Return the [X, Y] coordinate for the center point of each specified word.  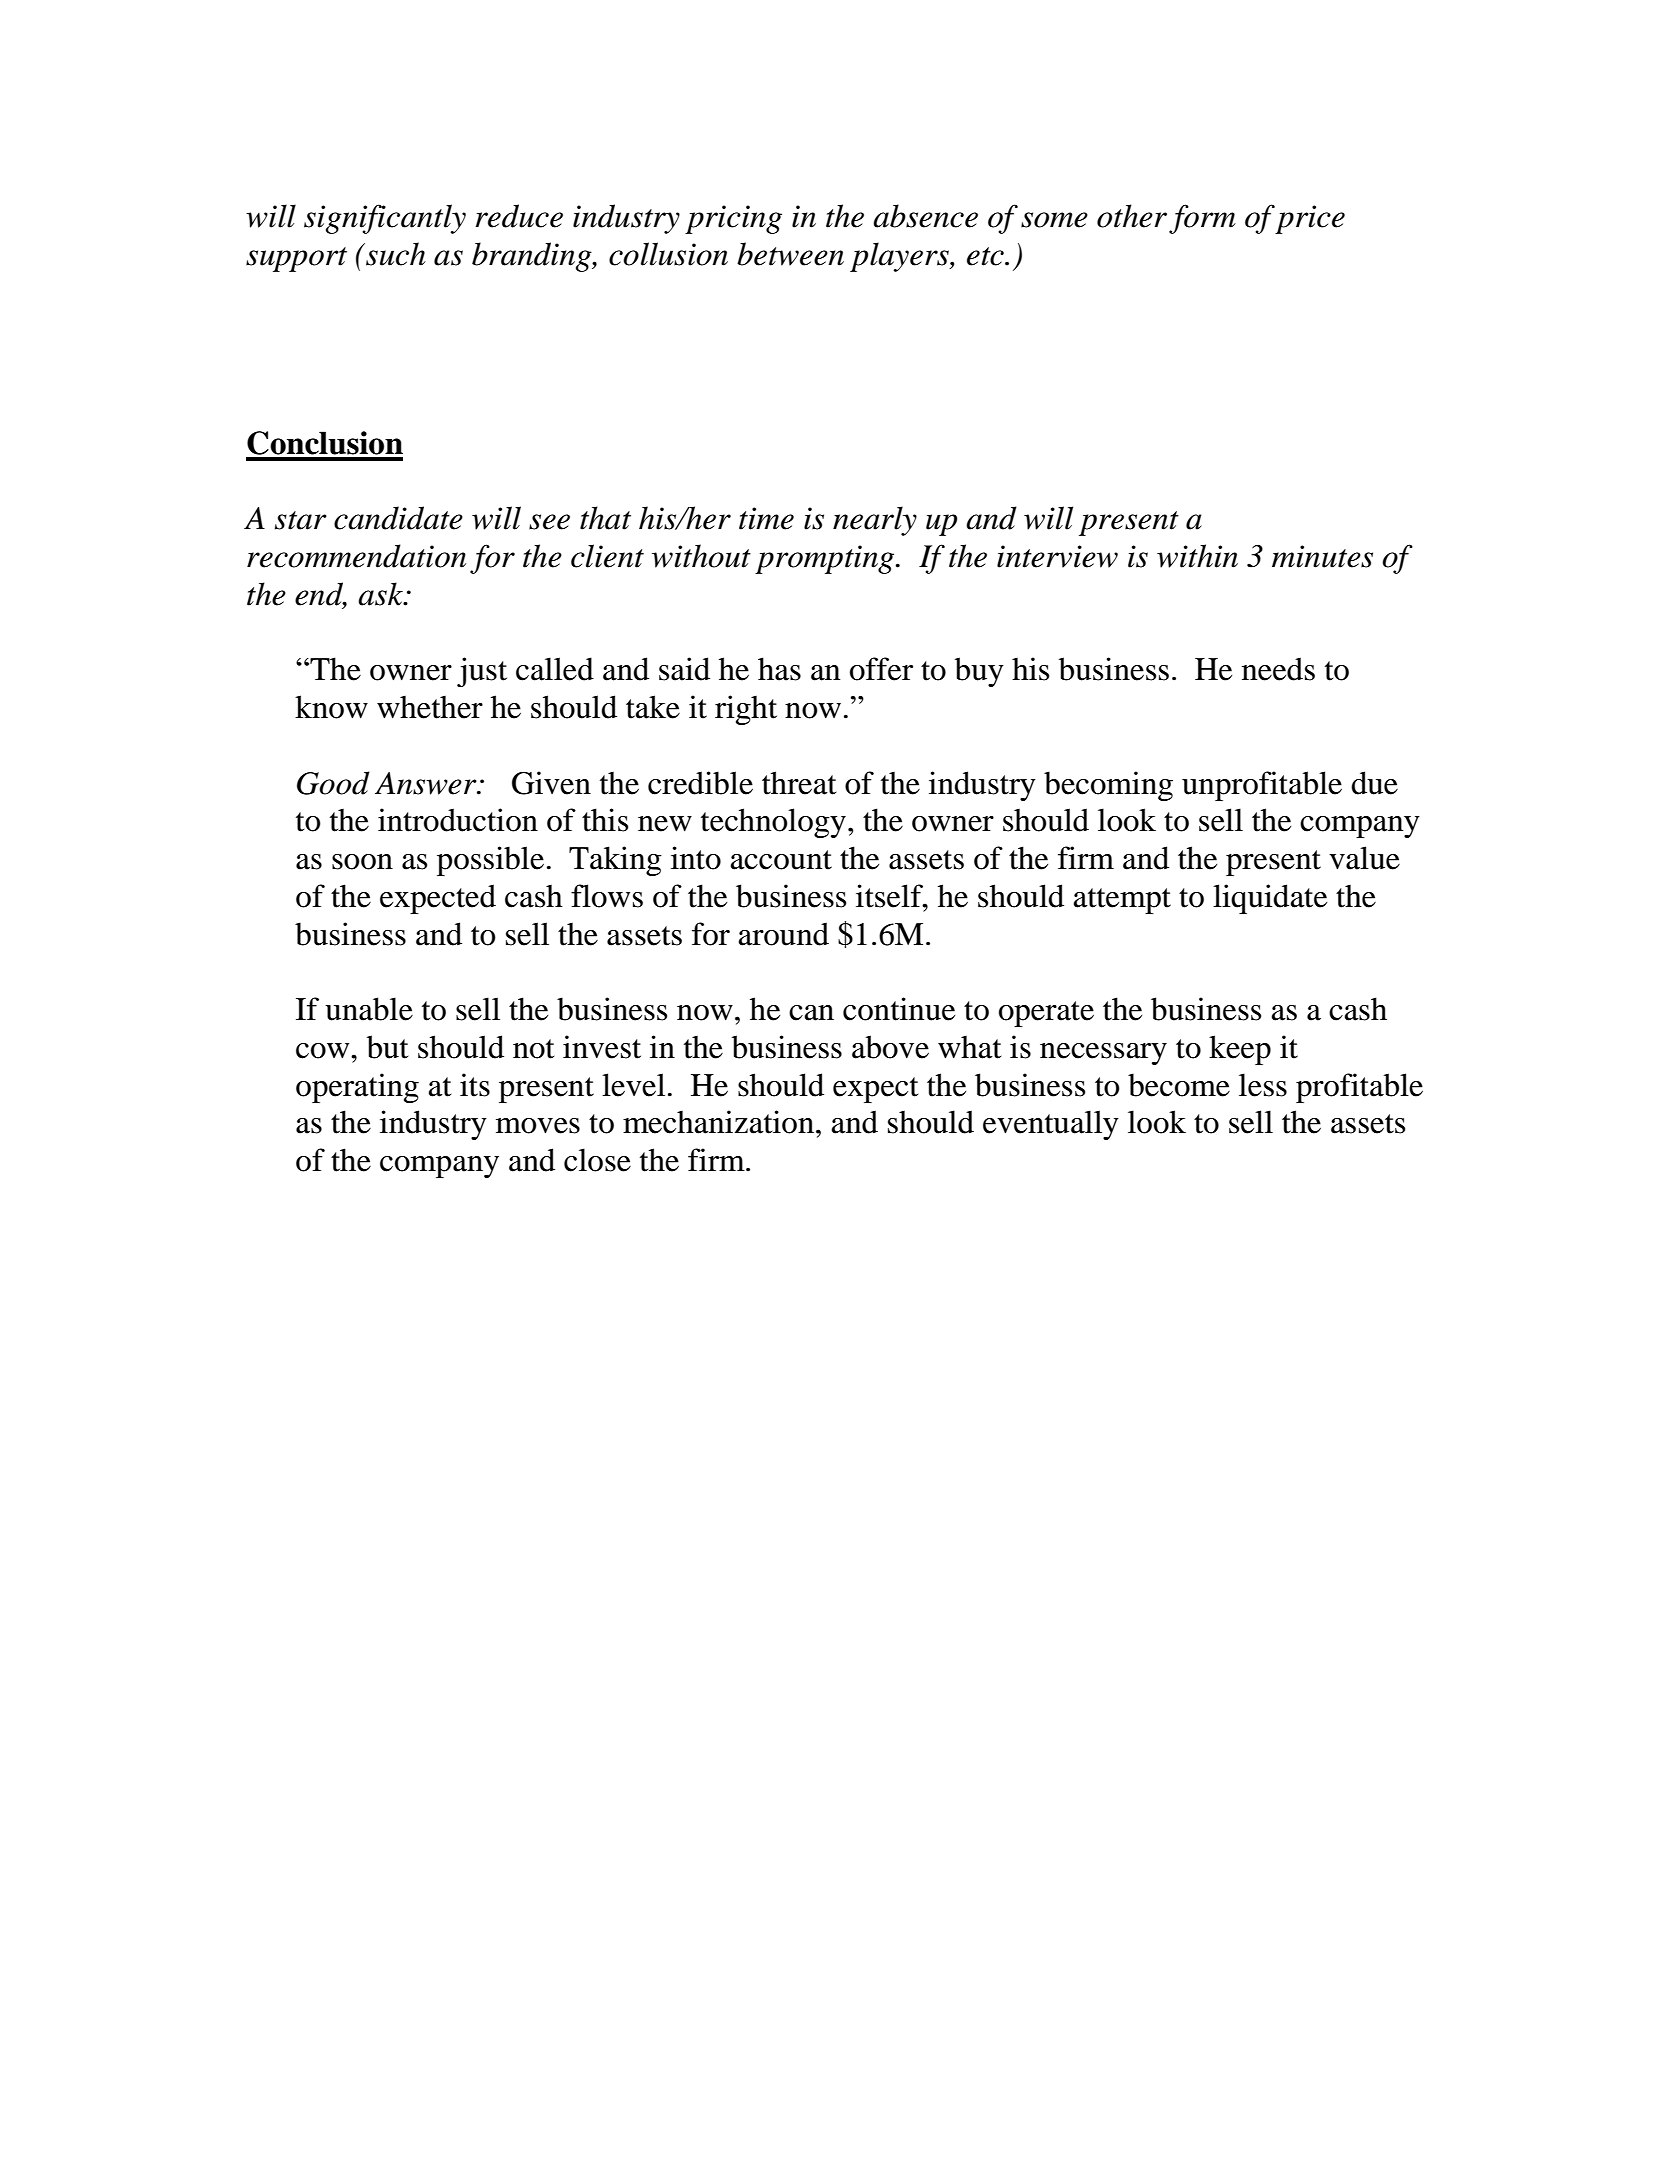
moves [538, 1126]
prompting [826, 559]
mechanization [718, 1122]
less [1263, 1085]
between [790, 254]
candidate [398, 518]
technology [773, 823]
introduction [458, 820]
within [1197, 556]
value [1364, 858]
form [1202, 219]
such [395, 254]
